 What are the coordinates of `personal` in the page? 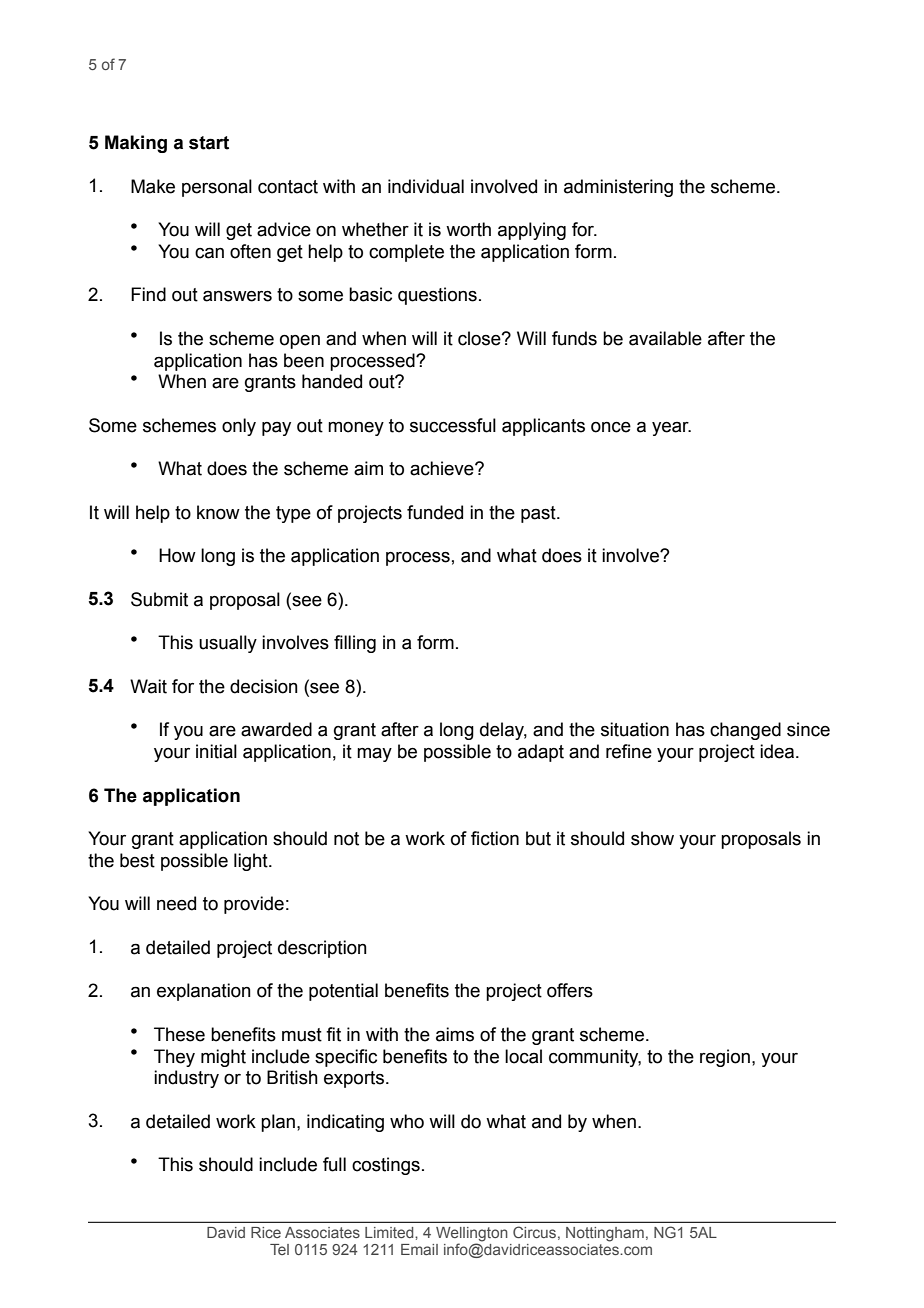 It's located at (217, 188).
